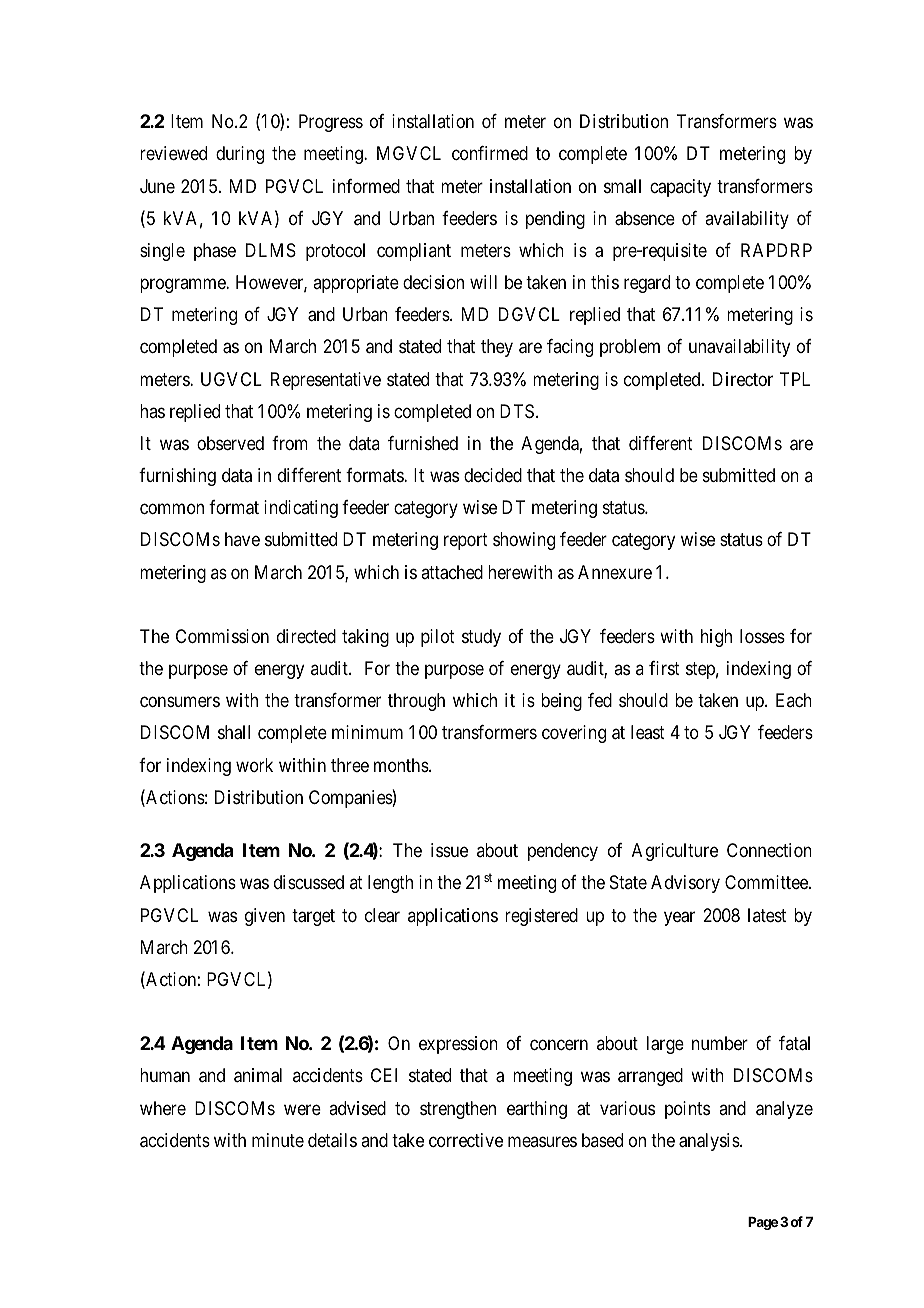 This page has height=1308, width=924. Describe the element at coordinates (242, 539) in the page. I see `have` at that location.
